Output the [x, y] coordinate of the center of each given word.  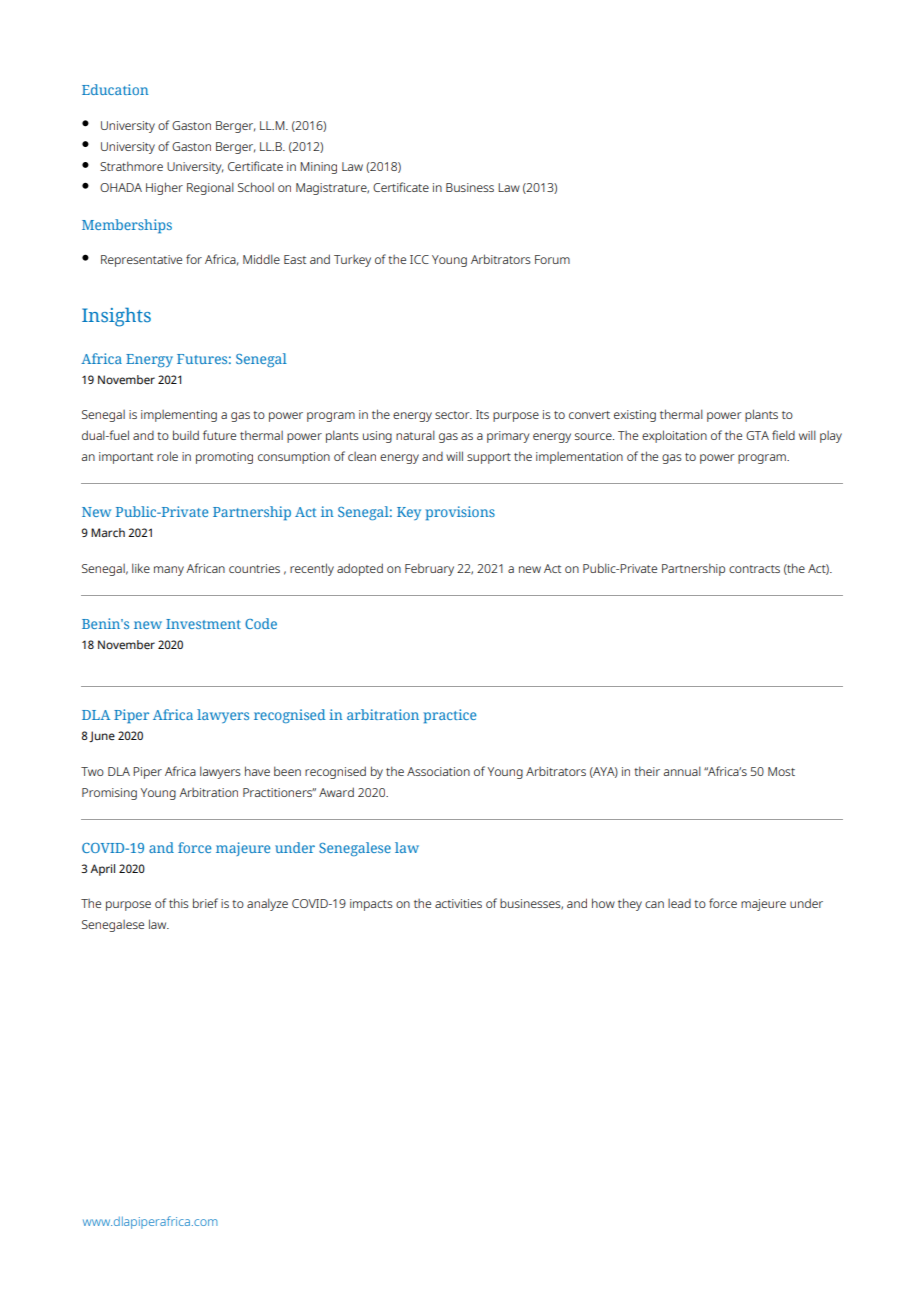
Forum [552, 259]
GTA [757, 435]
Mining [318, 168]
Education [115, 89]
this [179, 903]
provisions [460, 513]
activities [458, 903]
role [167, 456]
